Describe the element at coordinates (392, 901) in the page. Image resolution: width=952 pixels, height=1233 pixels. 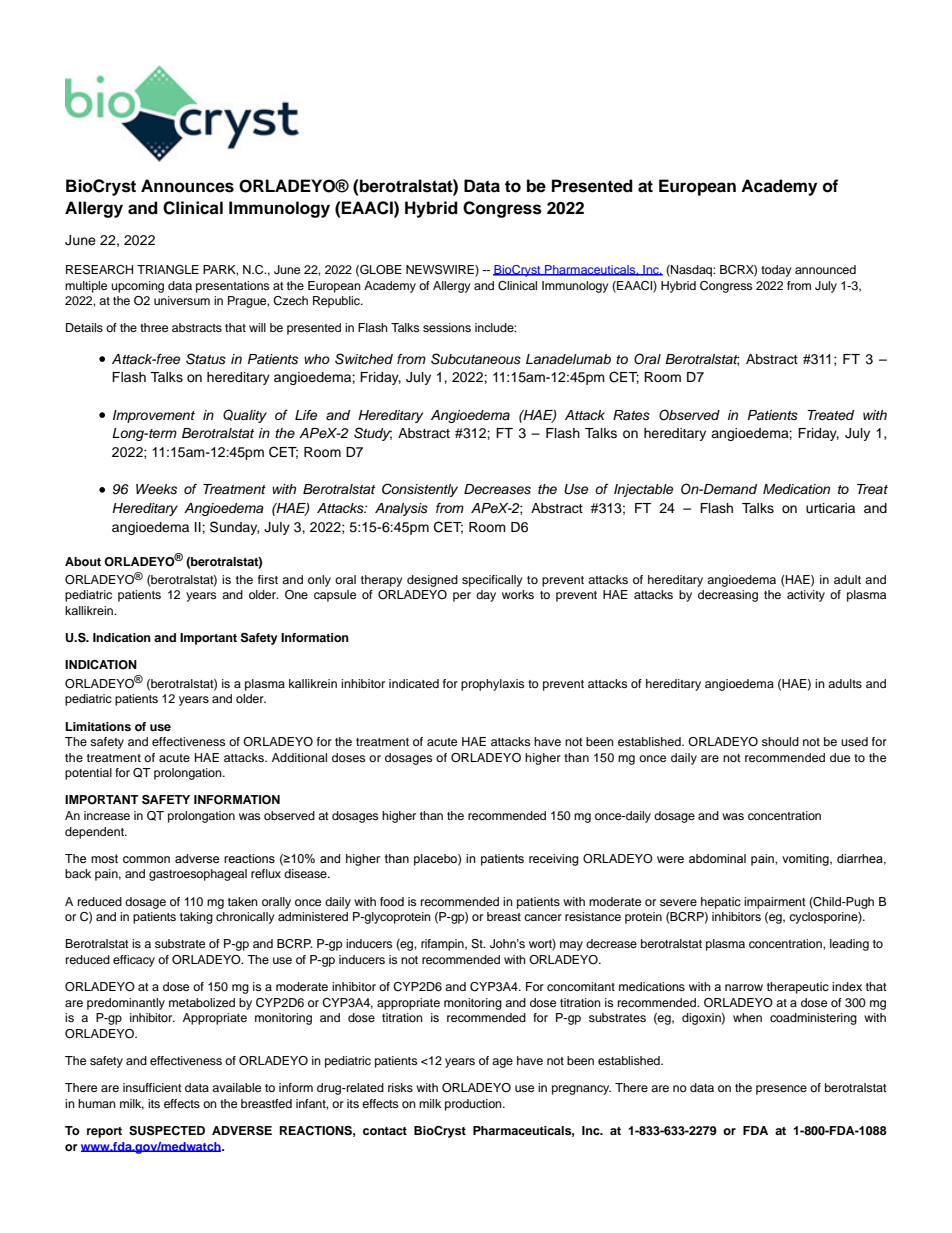
I see `food` at that location.
